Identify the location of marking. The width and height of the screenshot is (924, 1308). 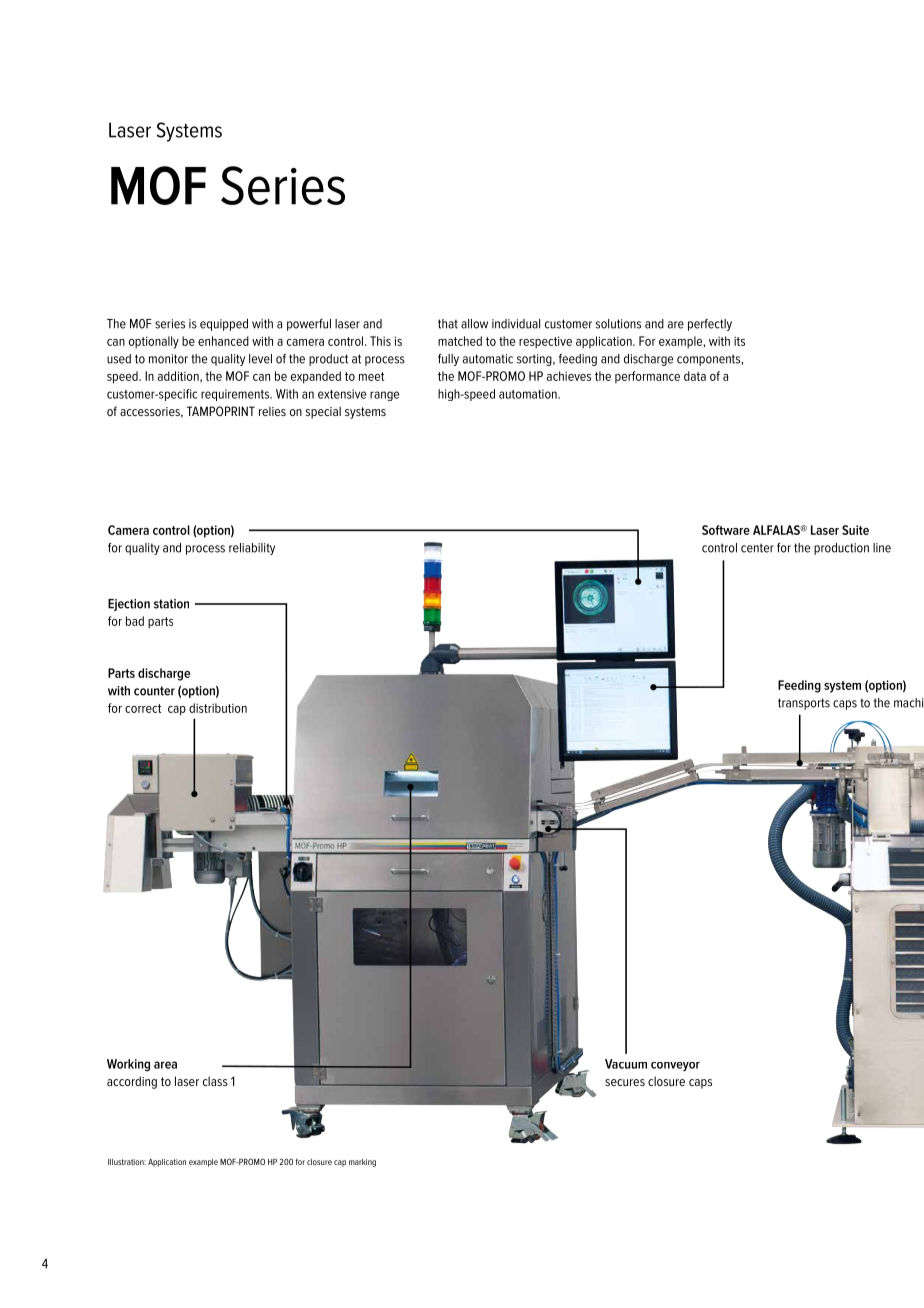
(362, 1163).
